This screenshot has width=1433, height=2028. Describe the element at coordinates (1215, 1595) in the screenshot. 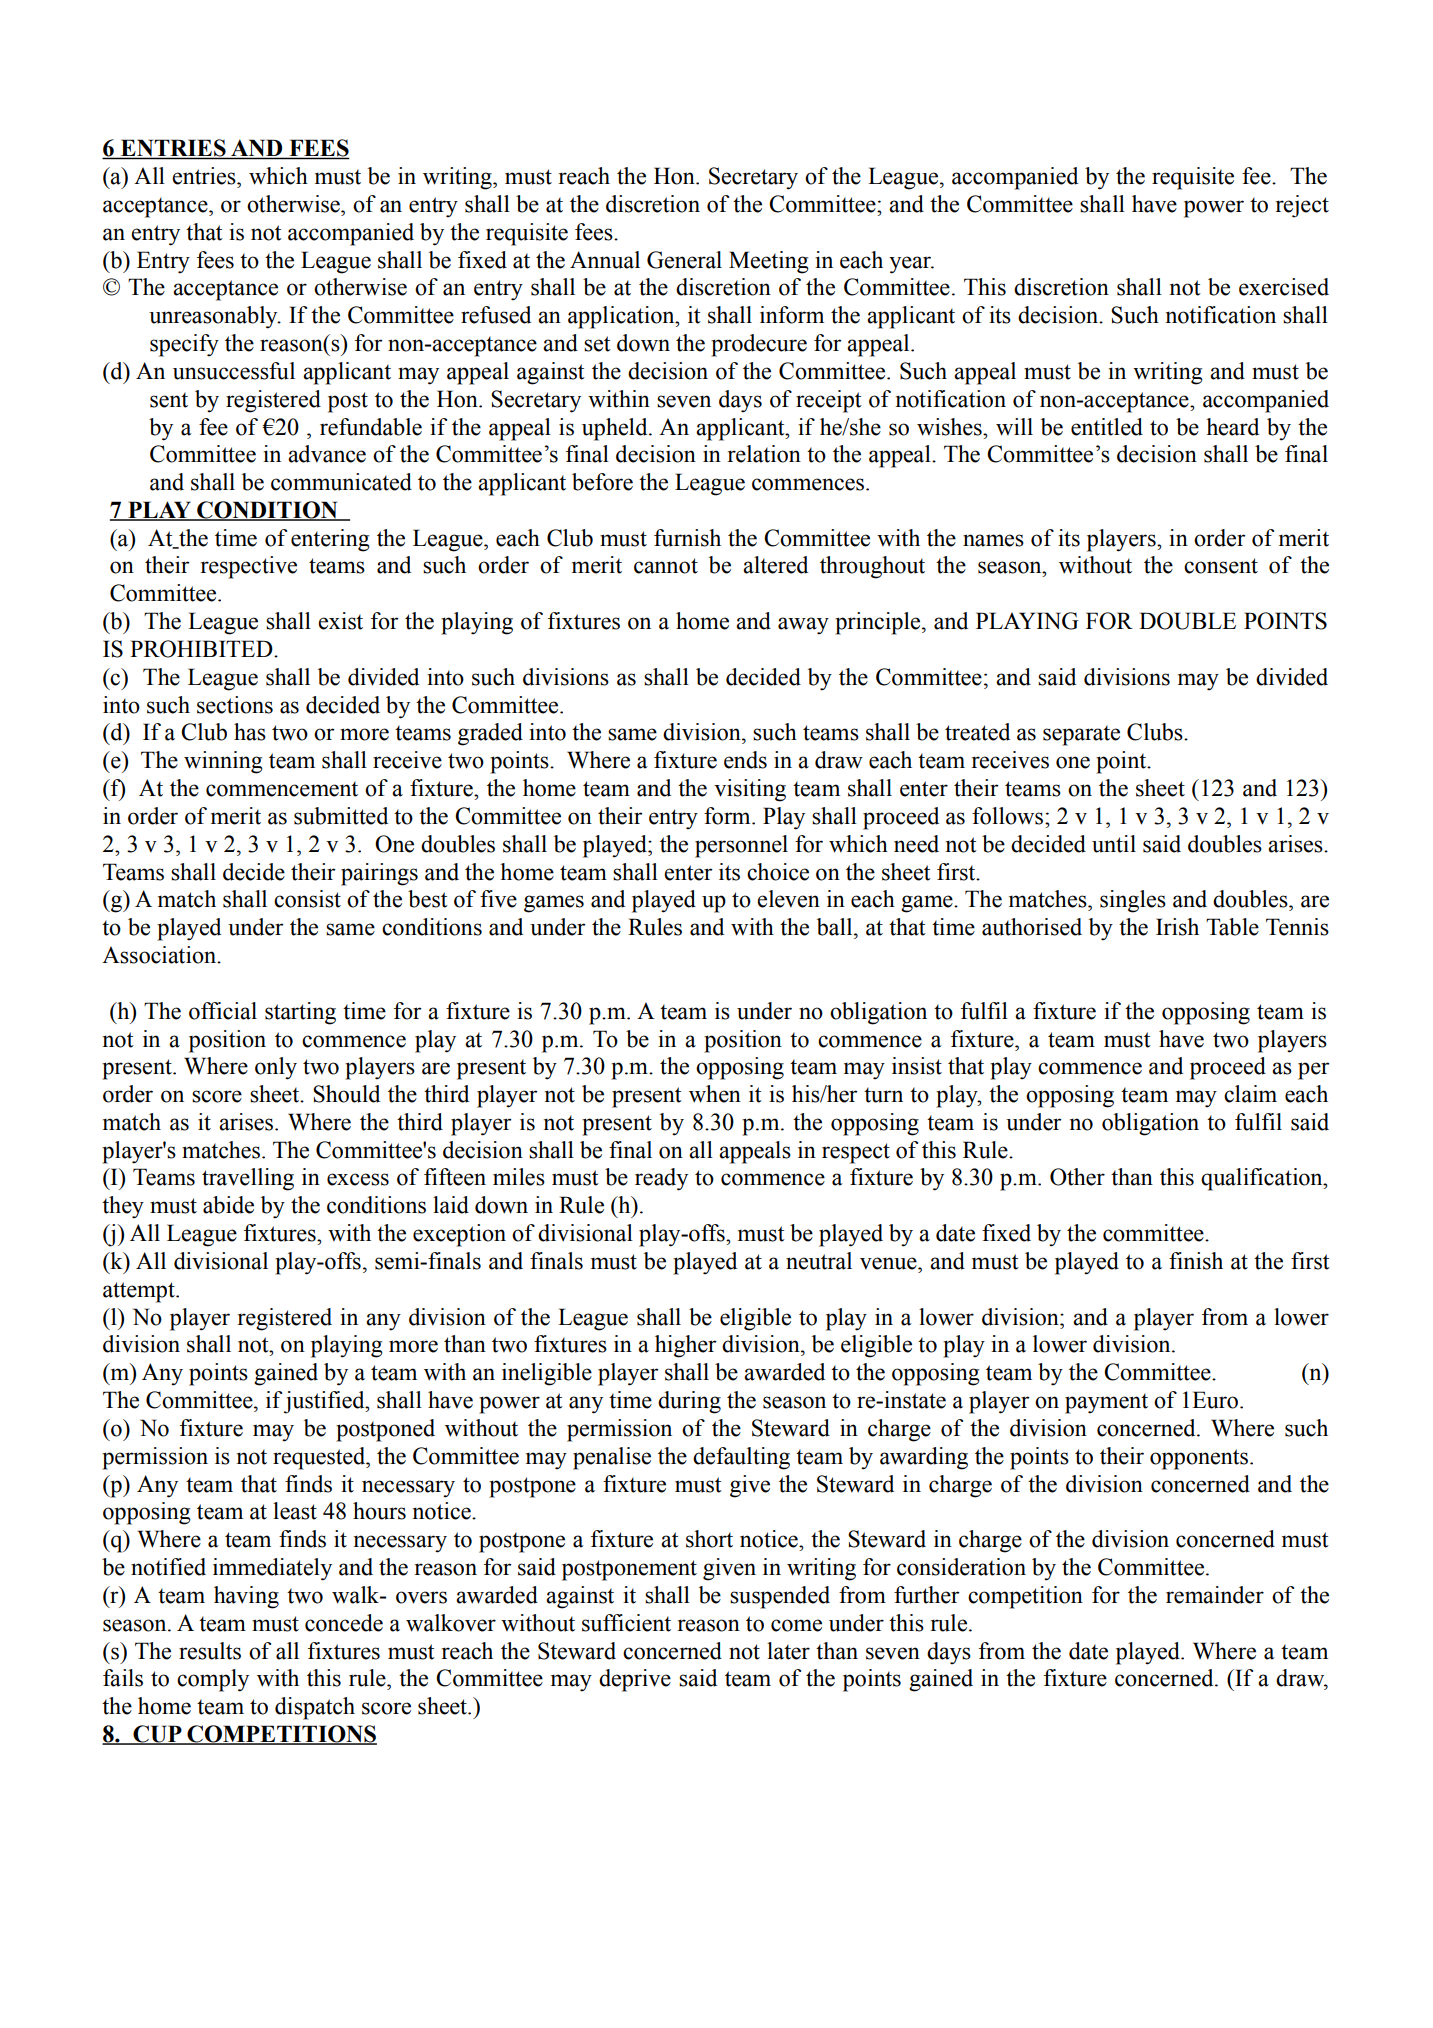

I see `remainder` at that location.
